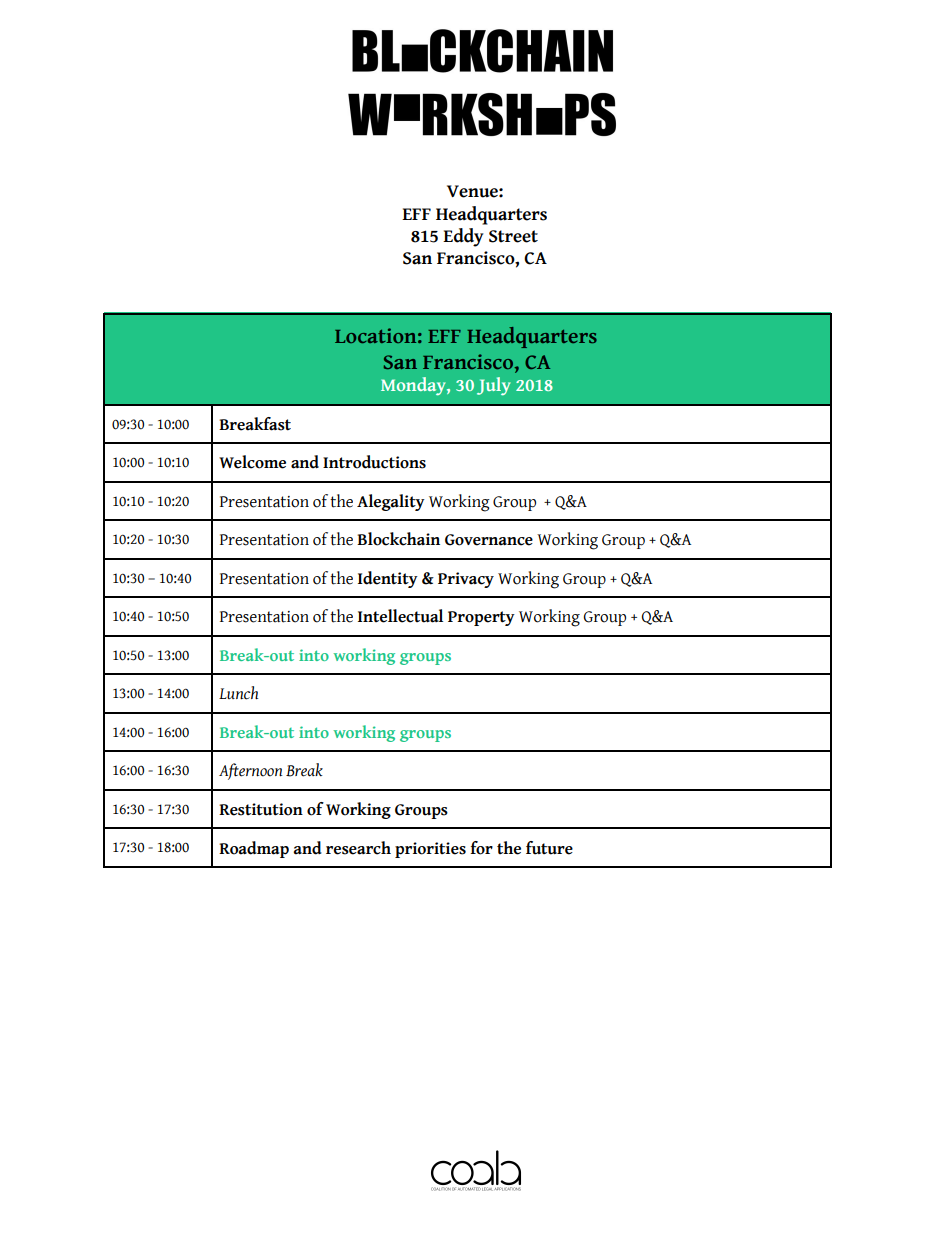 This screenshot has width=952, height=1233. I want to click on Street, so click(513, 236).
